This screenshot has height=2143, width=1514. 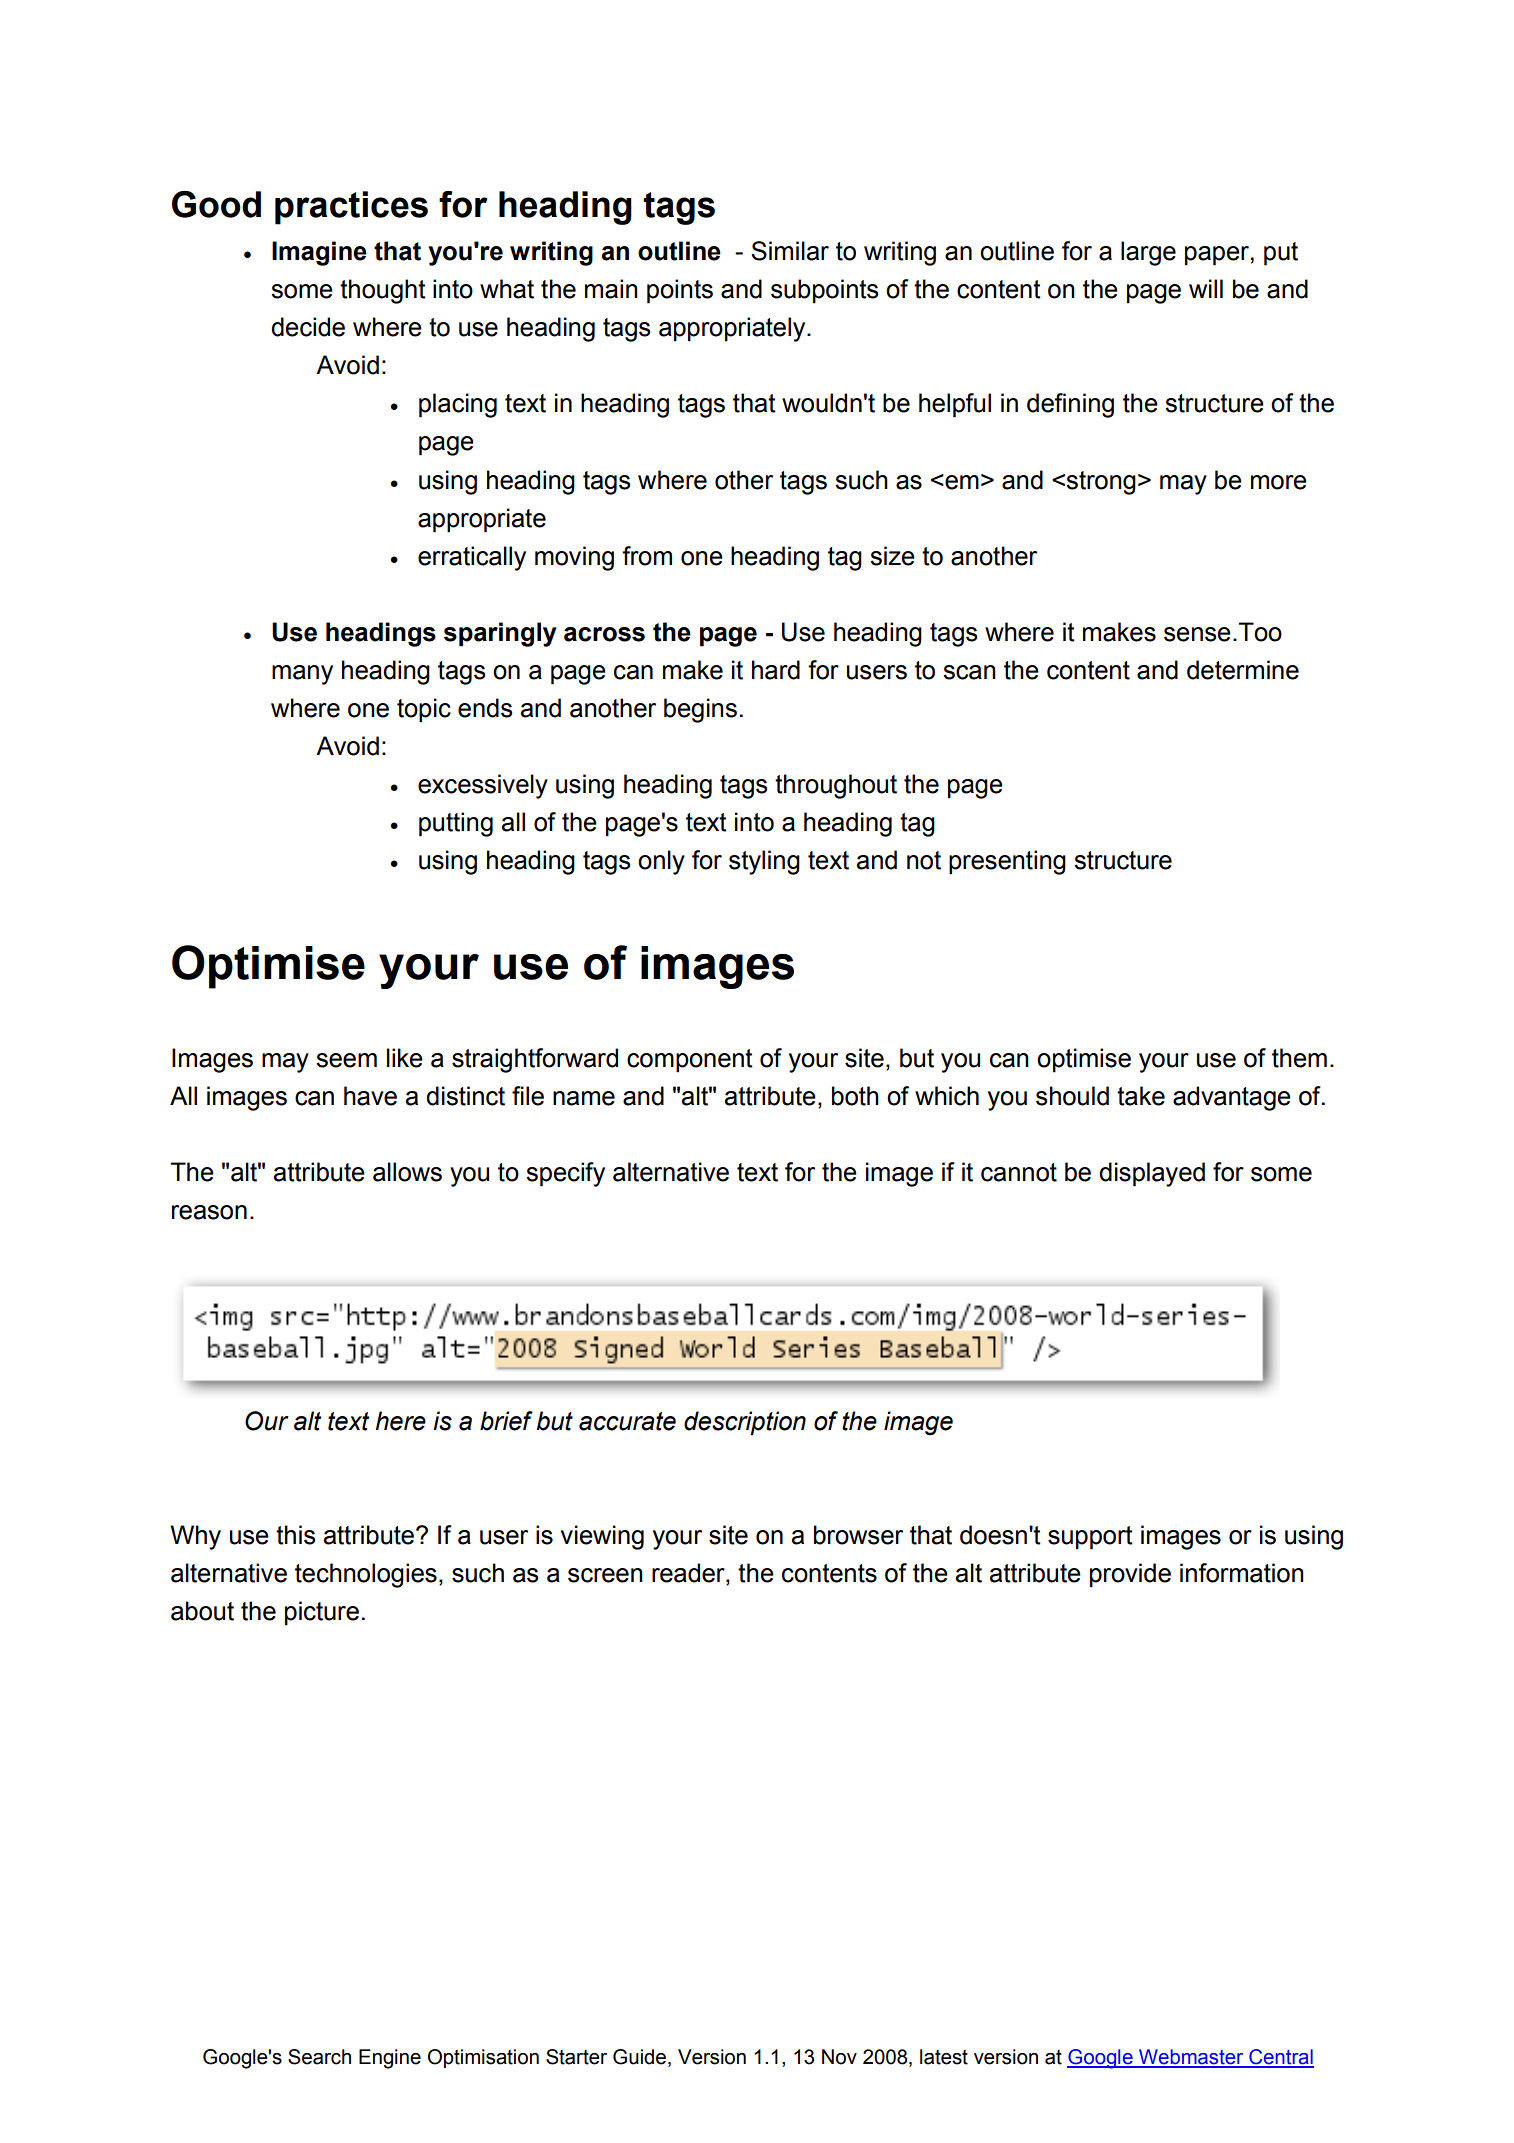 I want to click on Search, so click(x=319, y=2057).
